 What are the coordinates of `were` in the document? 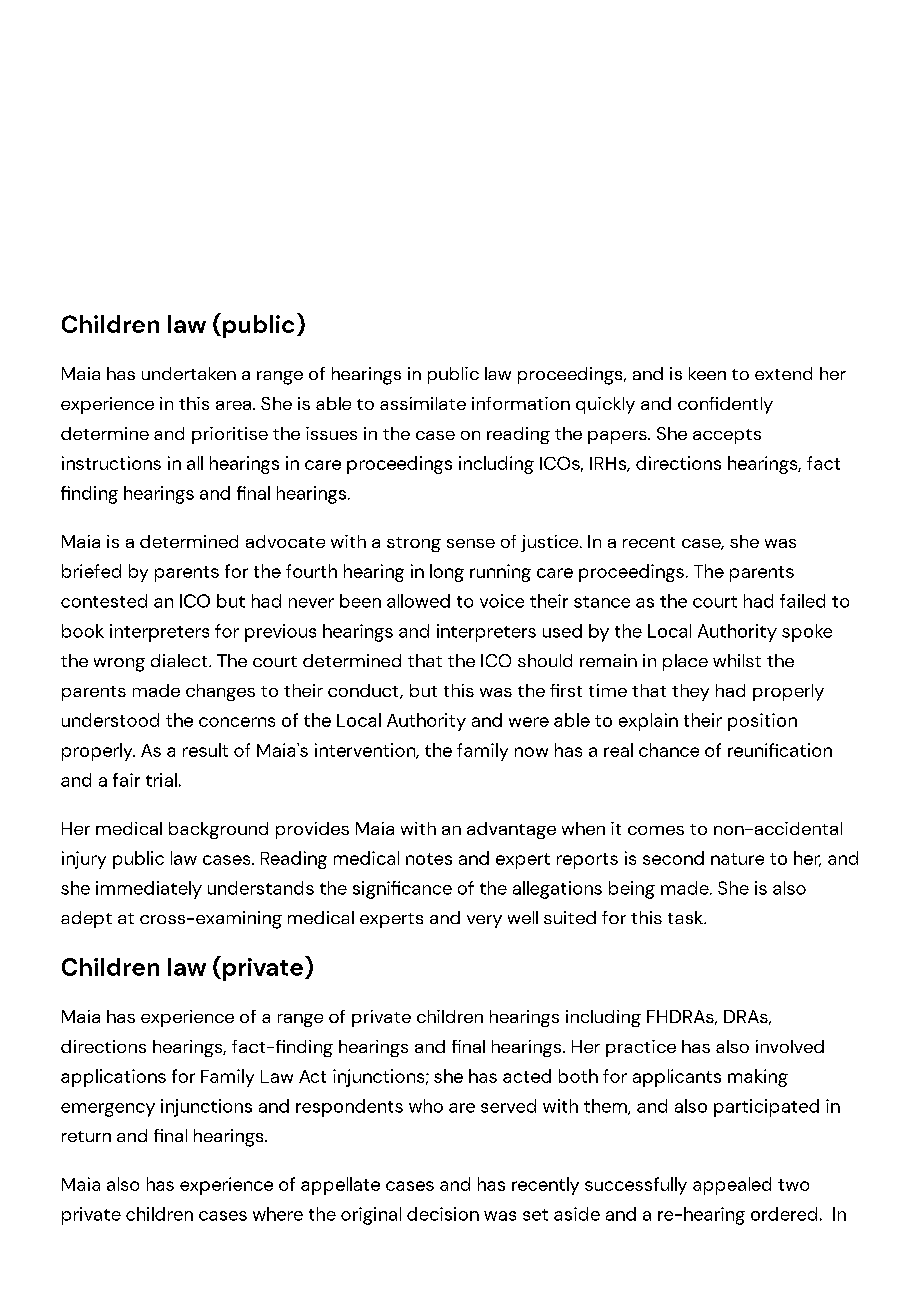 It's located at (529, 722).
